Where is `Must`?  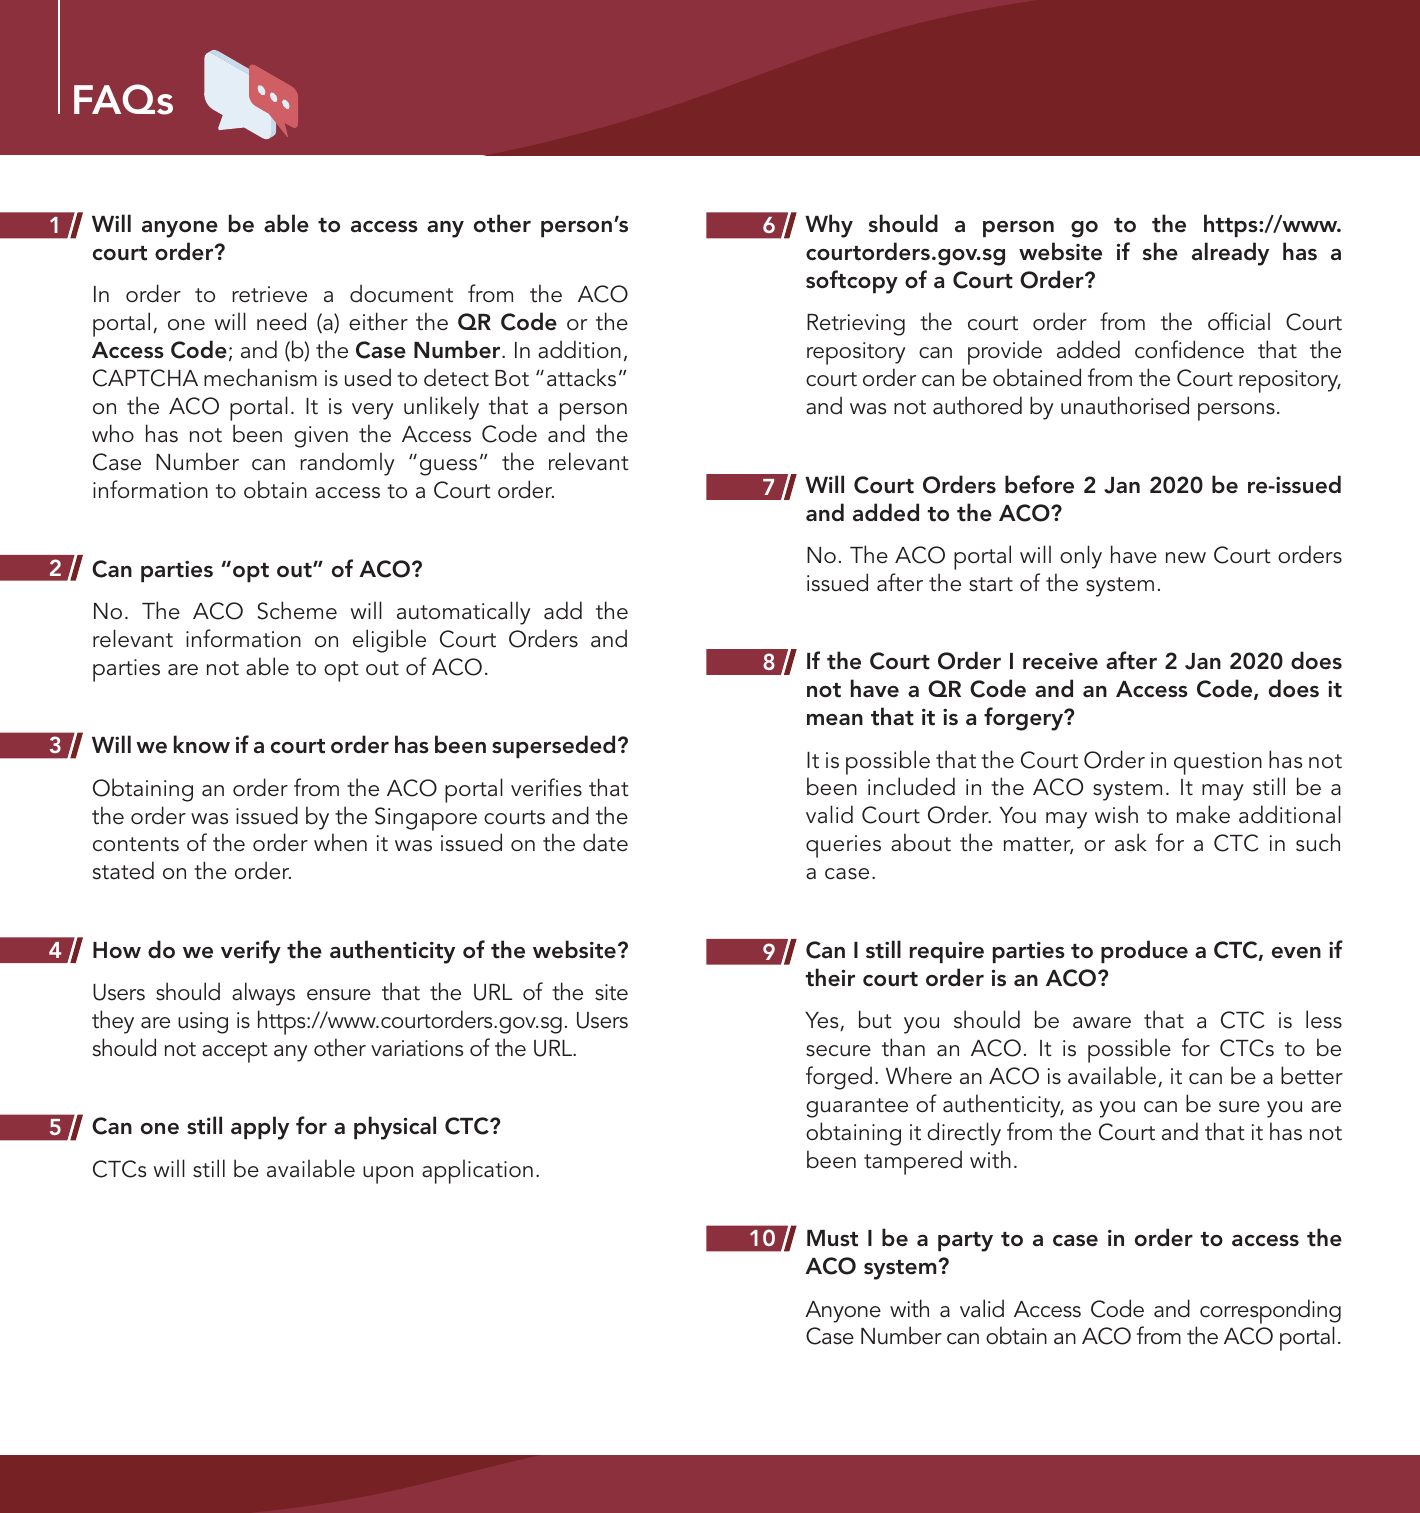 Must is located at coordinates (832, 1238).
